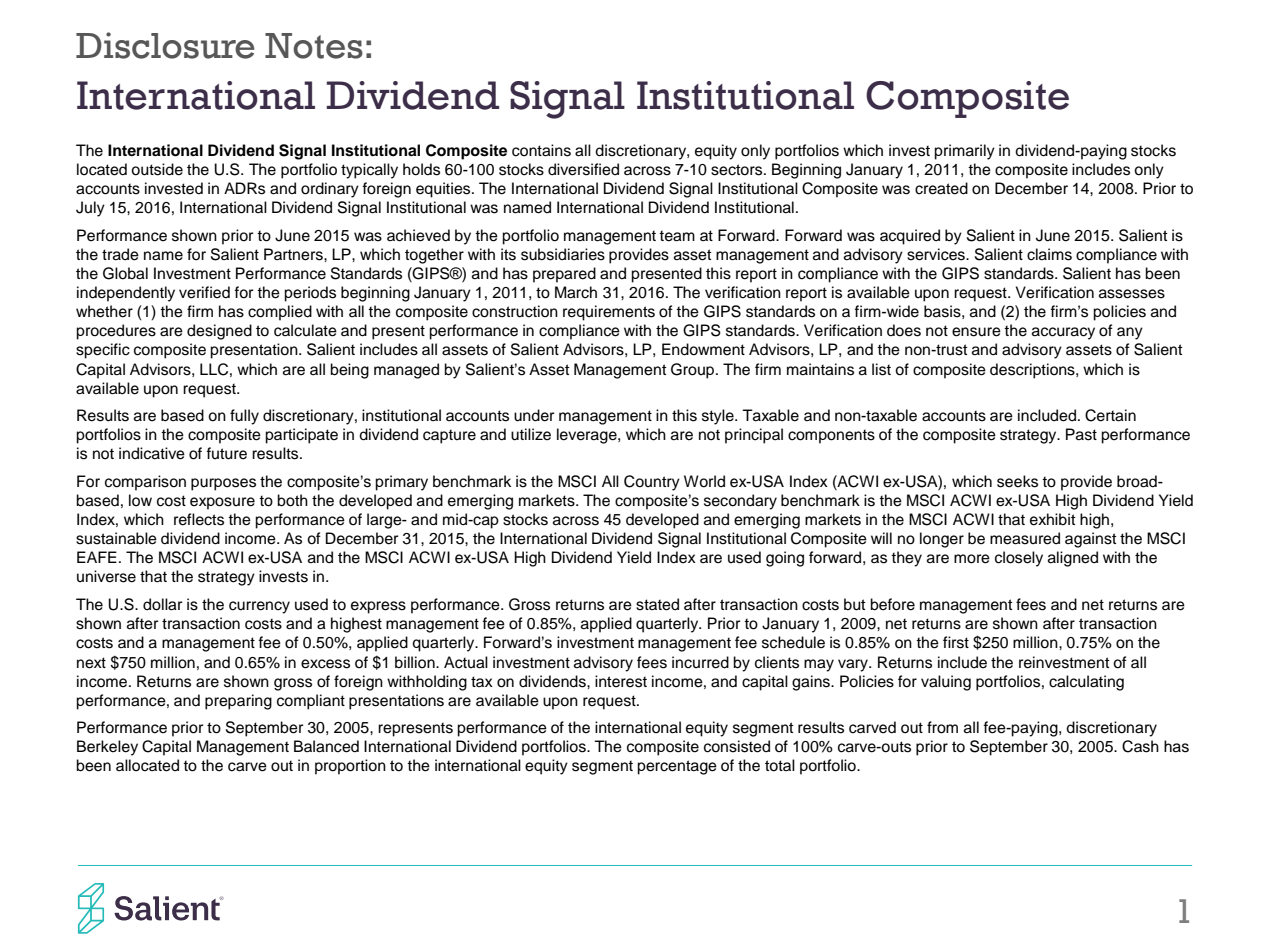 This image has width=1270, height=952. What do you see at coordinates (964, 152) in the image?
I see `primarily` at bounding box center [964, 152].
